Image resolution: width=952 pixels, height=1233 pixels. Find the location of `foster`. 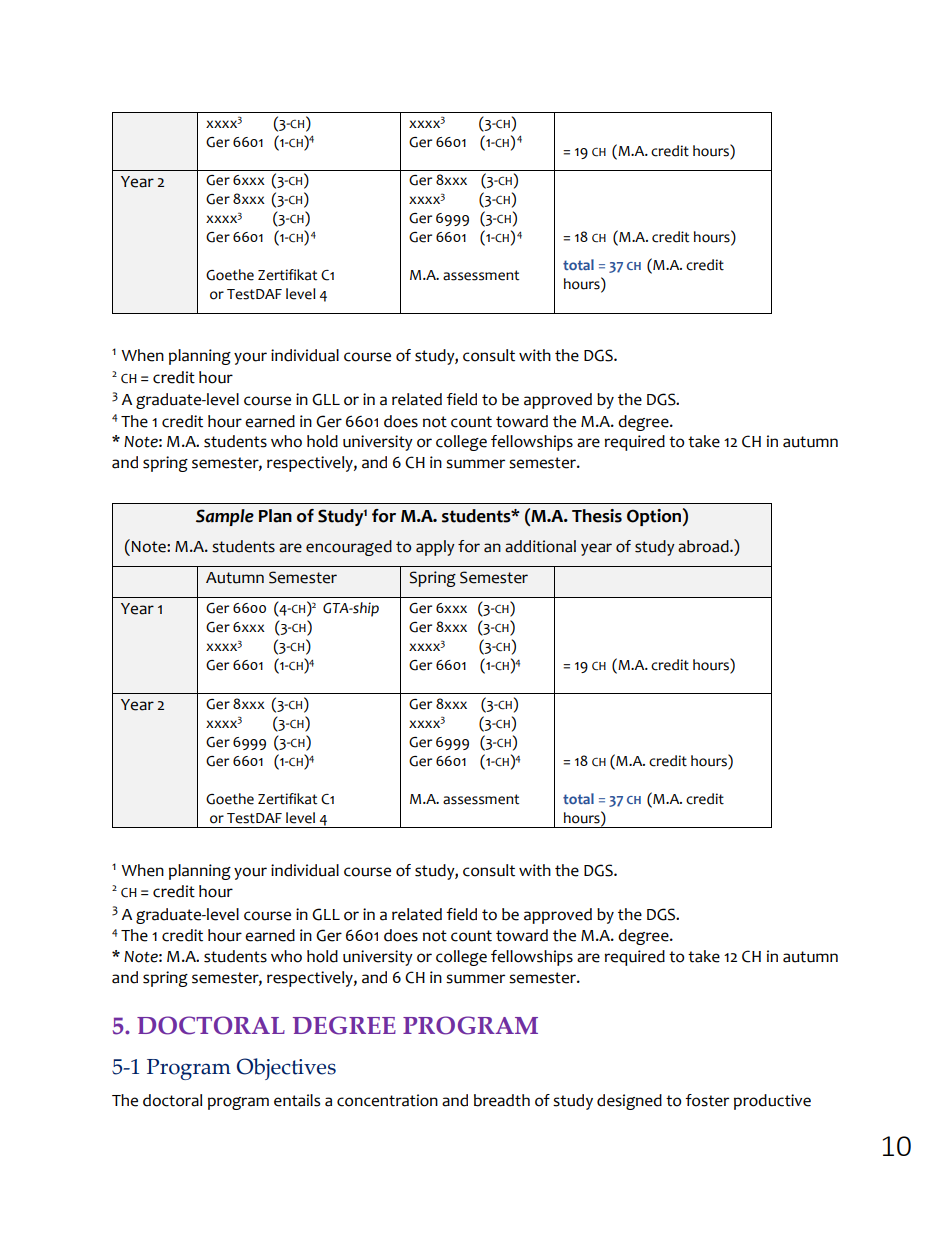

foster is located at coordinates (707, 1100).
